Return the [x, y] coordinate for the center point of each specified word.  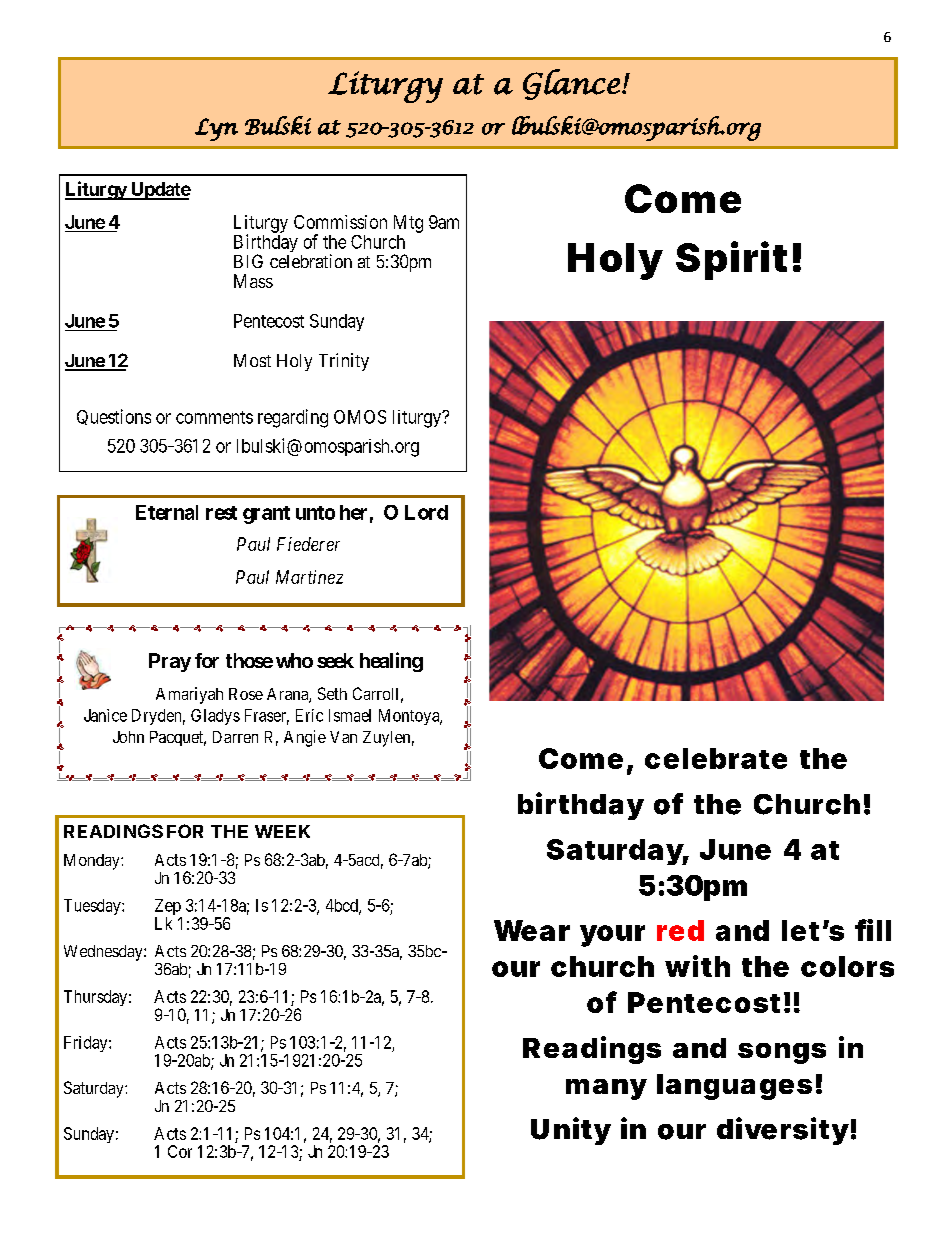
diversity [782, 1131]
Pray [170, 662]
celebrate [716, 758]
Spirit [731, 260]
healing [391, 662]
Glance [571, 84]
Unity [570, 1131]
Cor [180, 1151]
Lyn [216, 129]
